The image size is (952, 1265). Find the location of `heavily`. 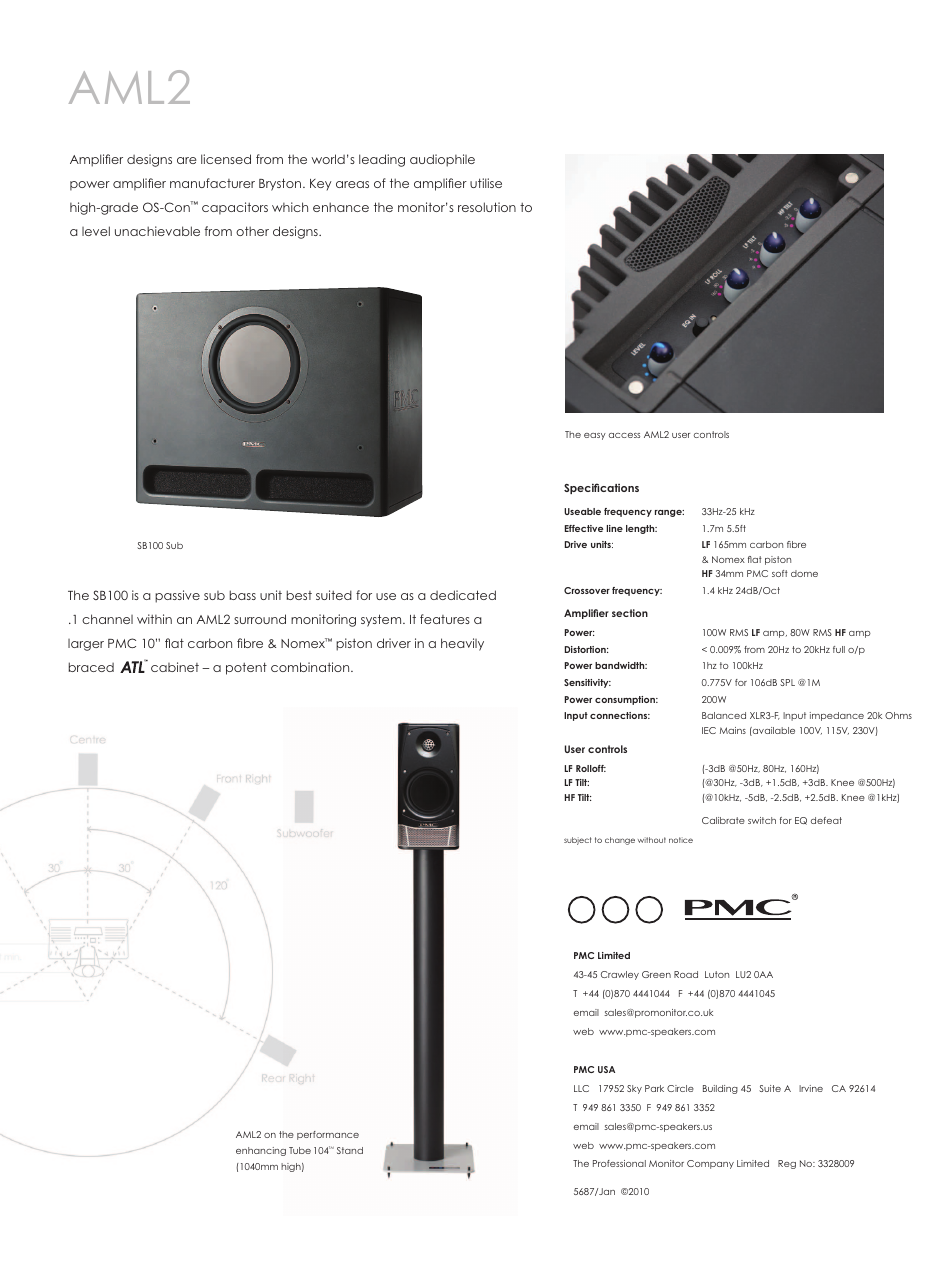

heavily is located at coordinates (462, 644).
